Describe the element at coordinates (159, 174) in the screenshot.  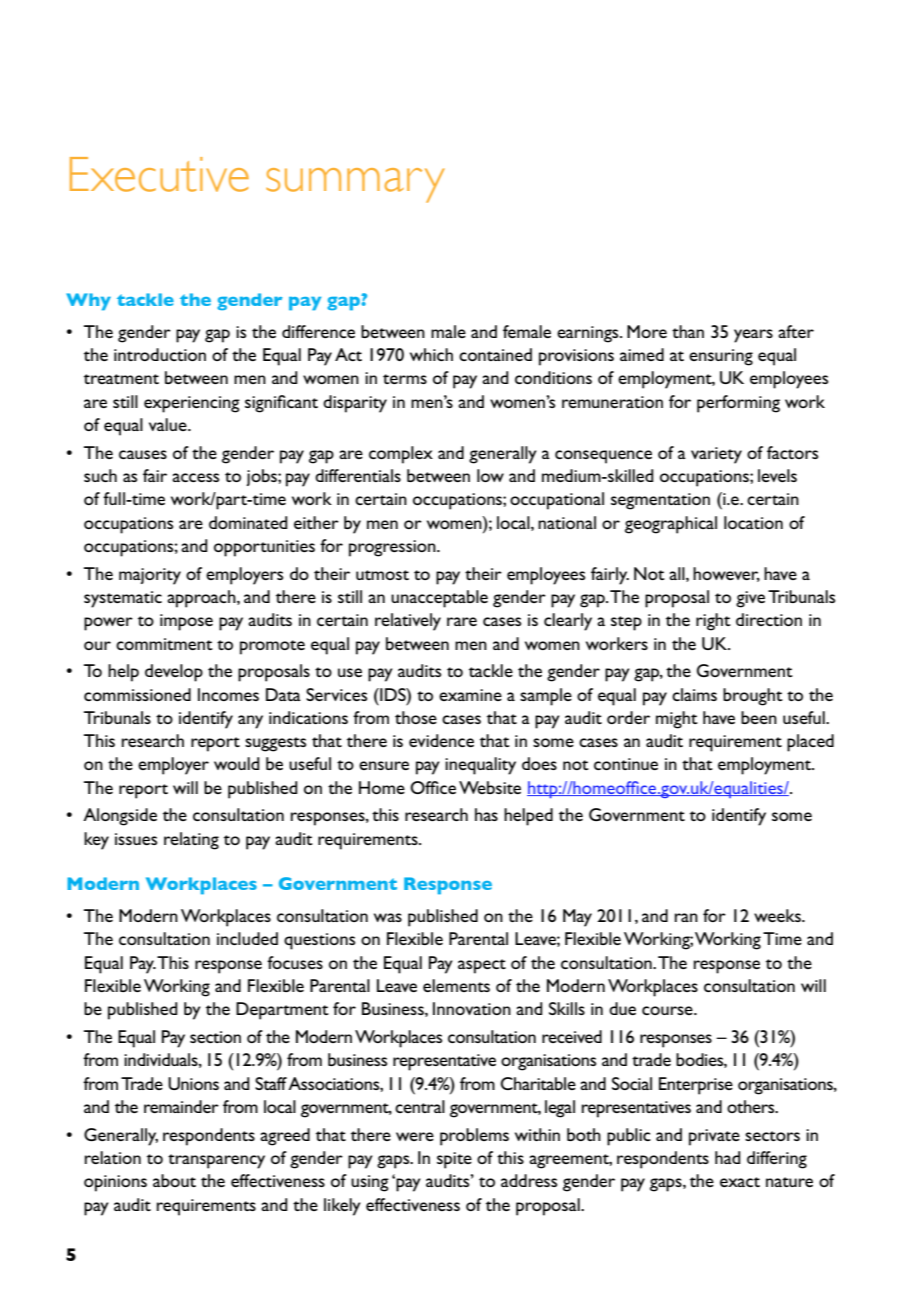
I see `Executive` at that location.
